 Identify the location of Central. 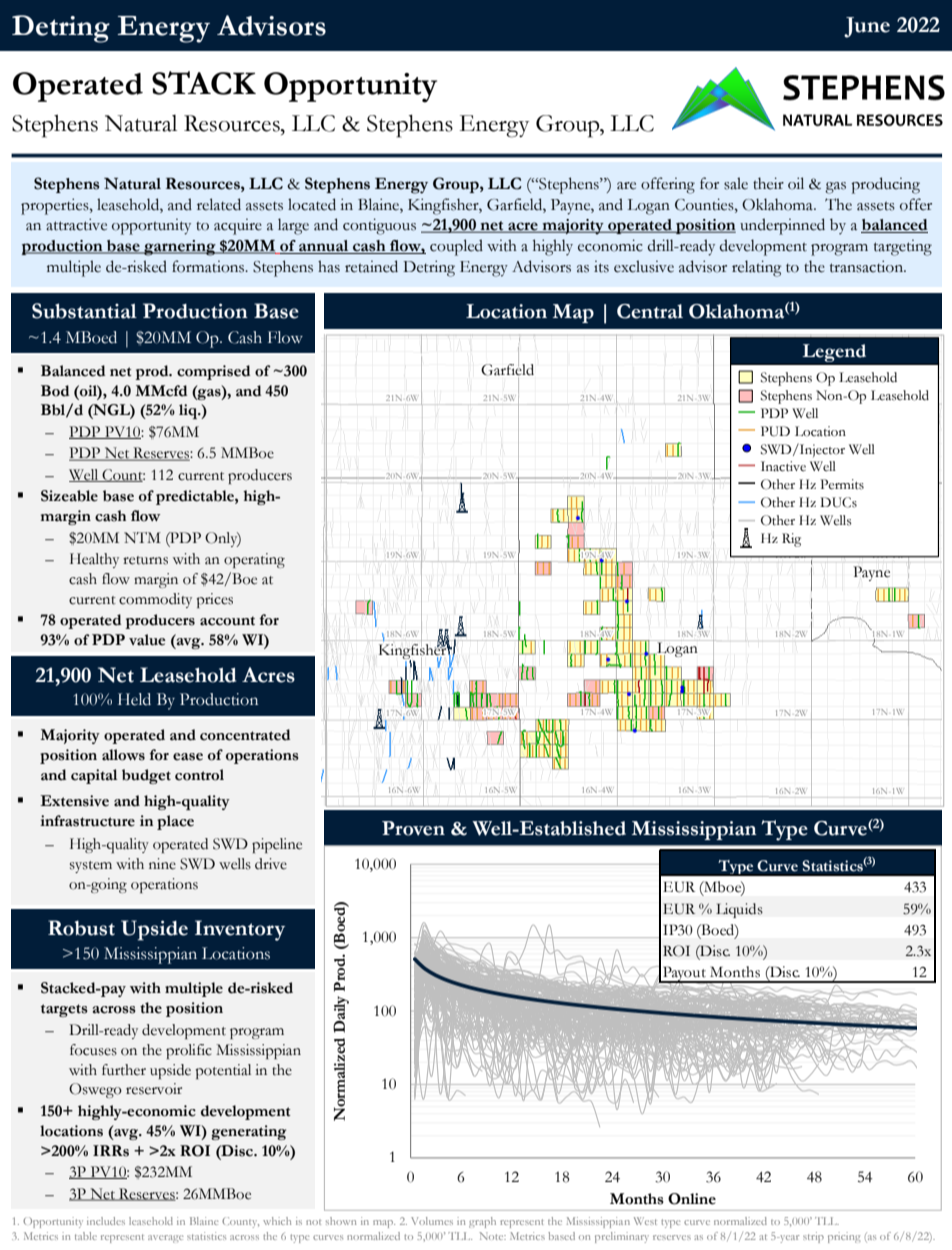
(650, 311).
